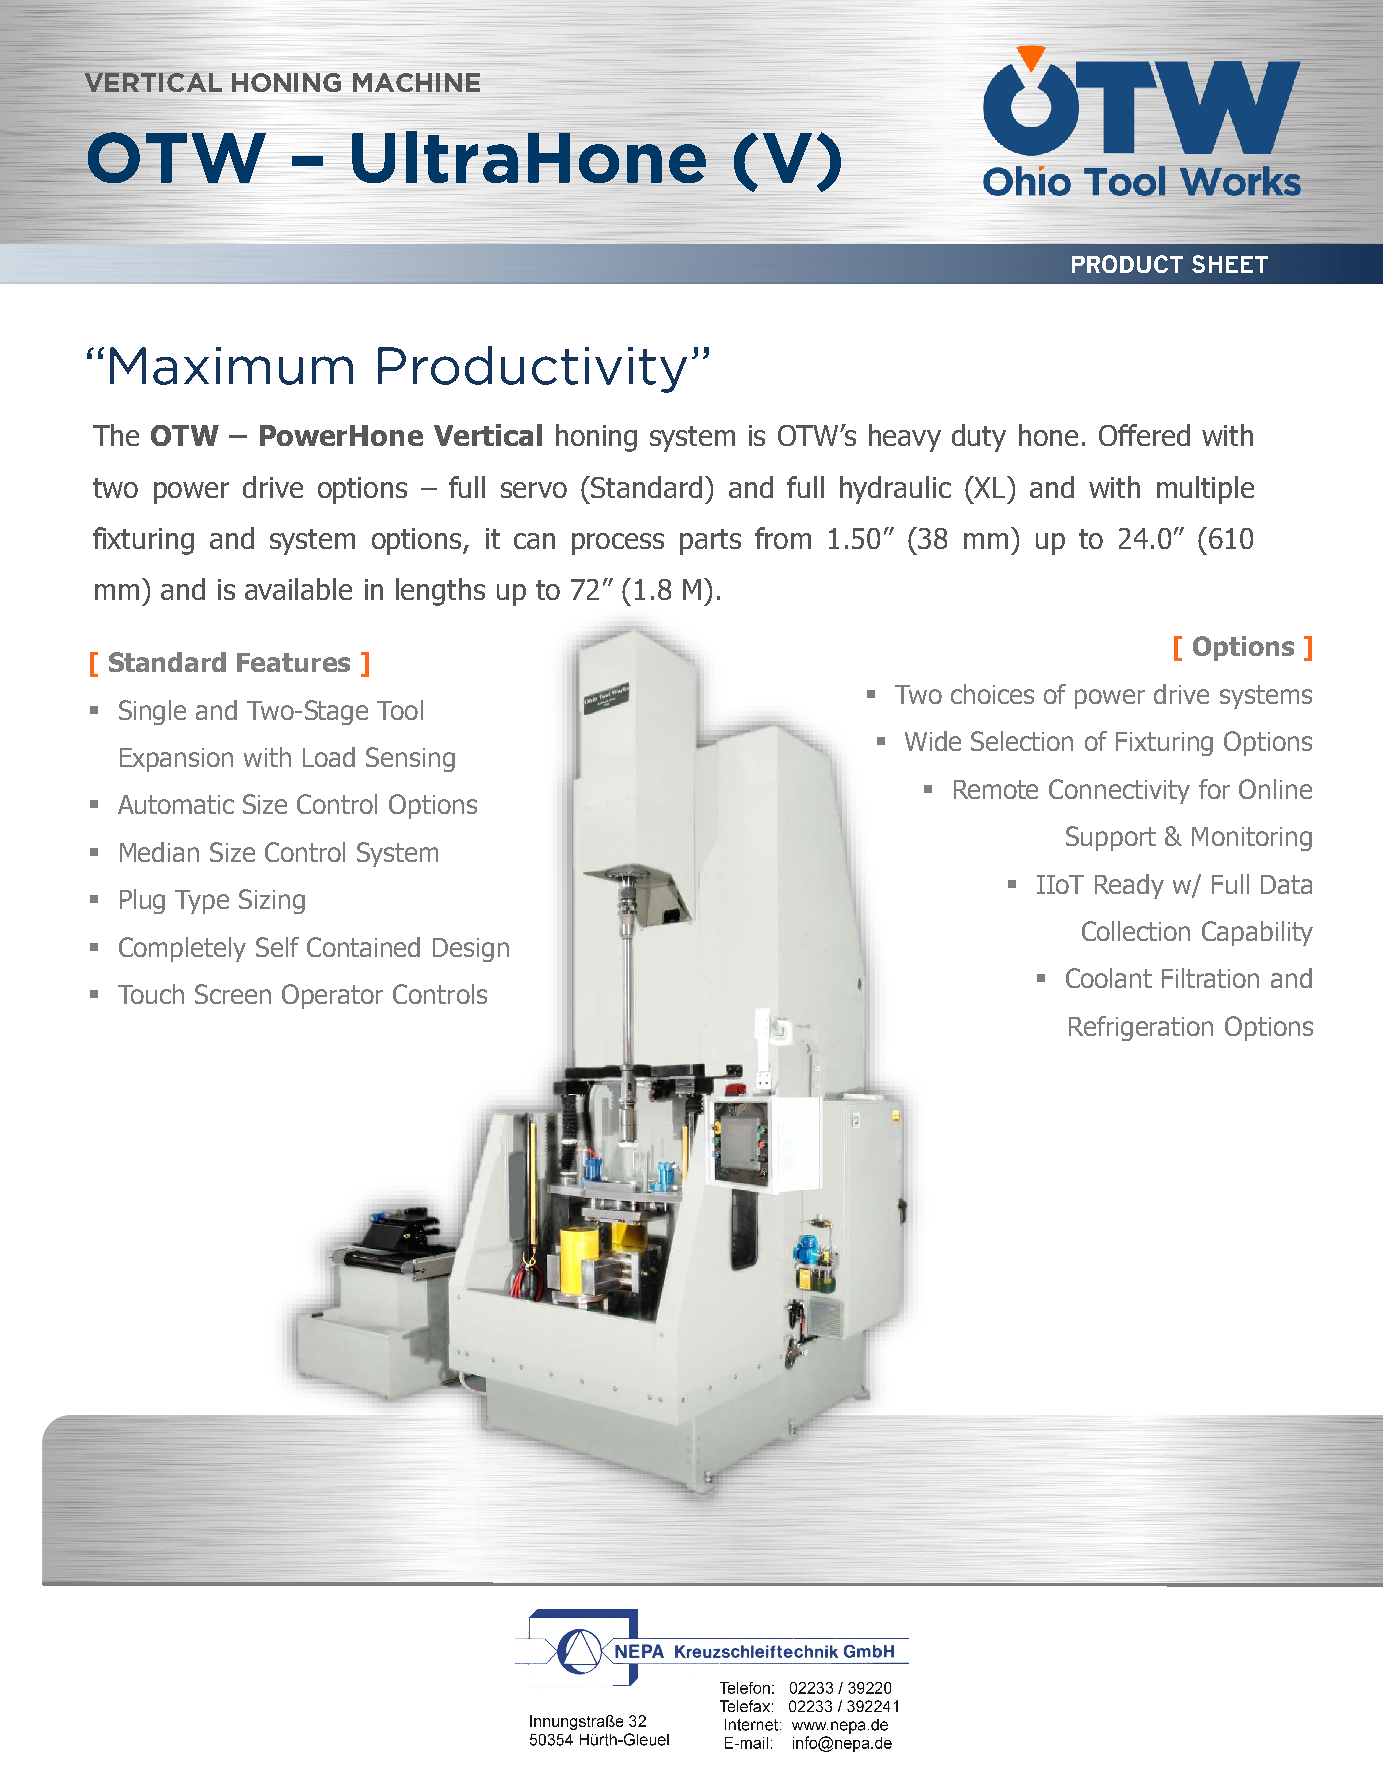  What do you see at coordinates (933, 741) in the image?
I see `Wide` at bounding box center [933, 741].
